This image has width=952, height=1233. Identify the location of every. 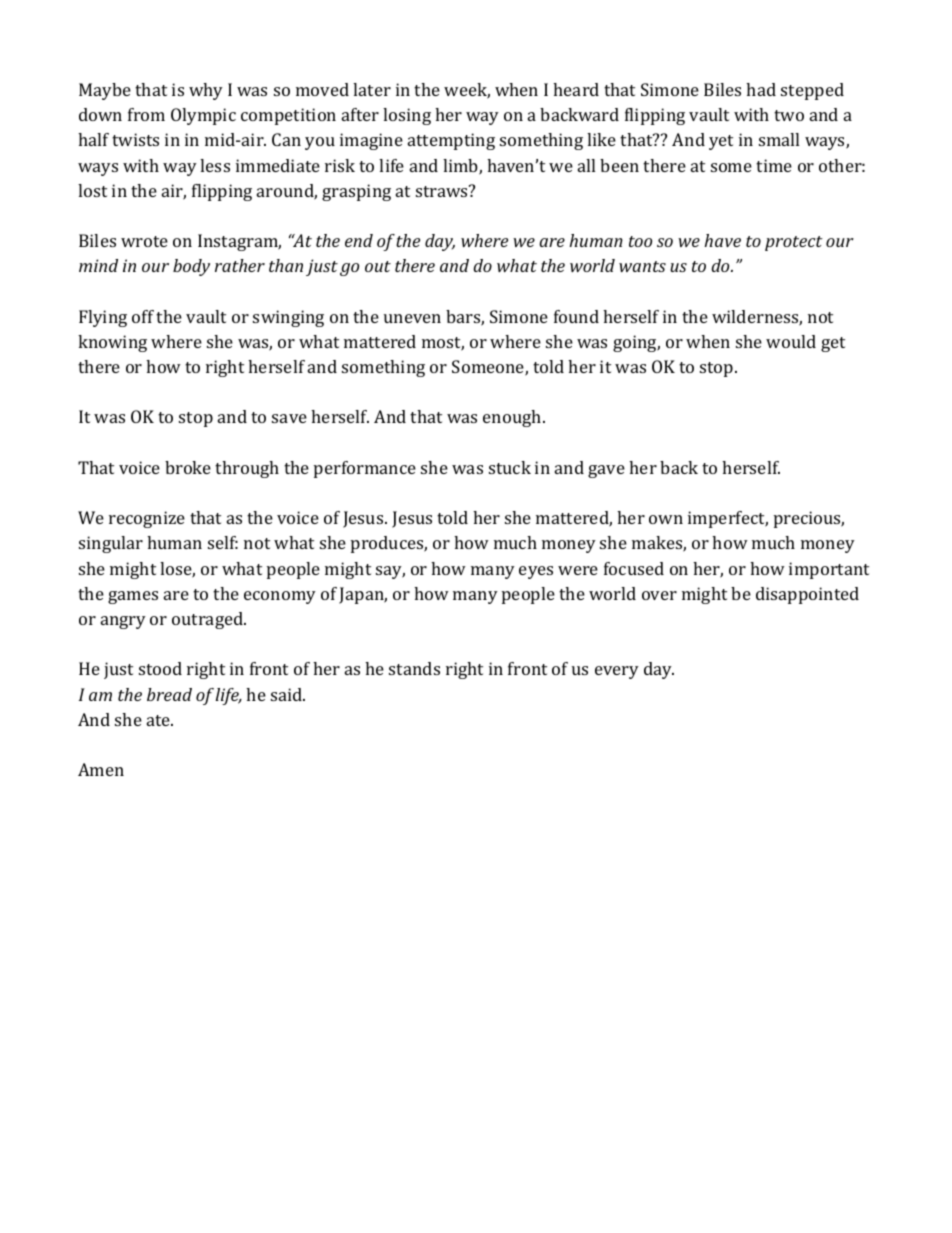
(617, 672).
